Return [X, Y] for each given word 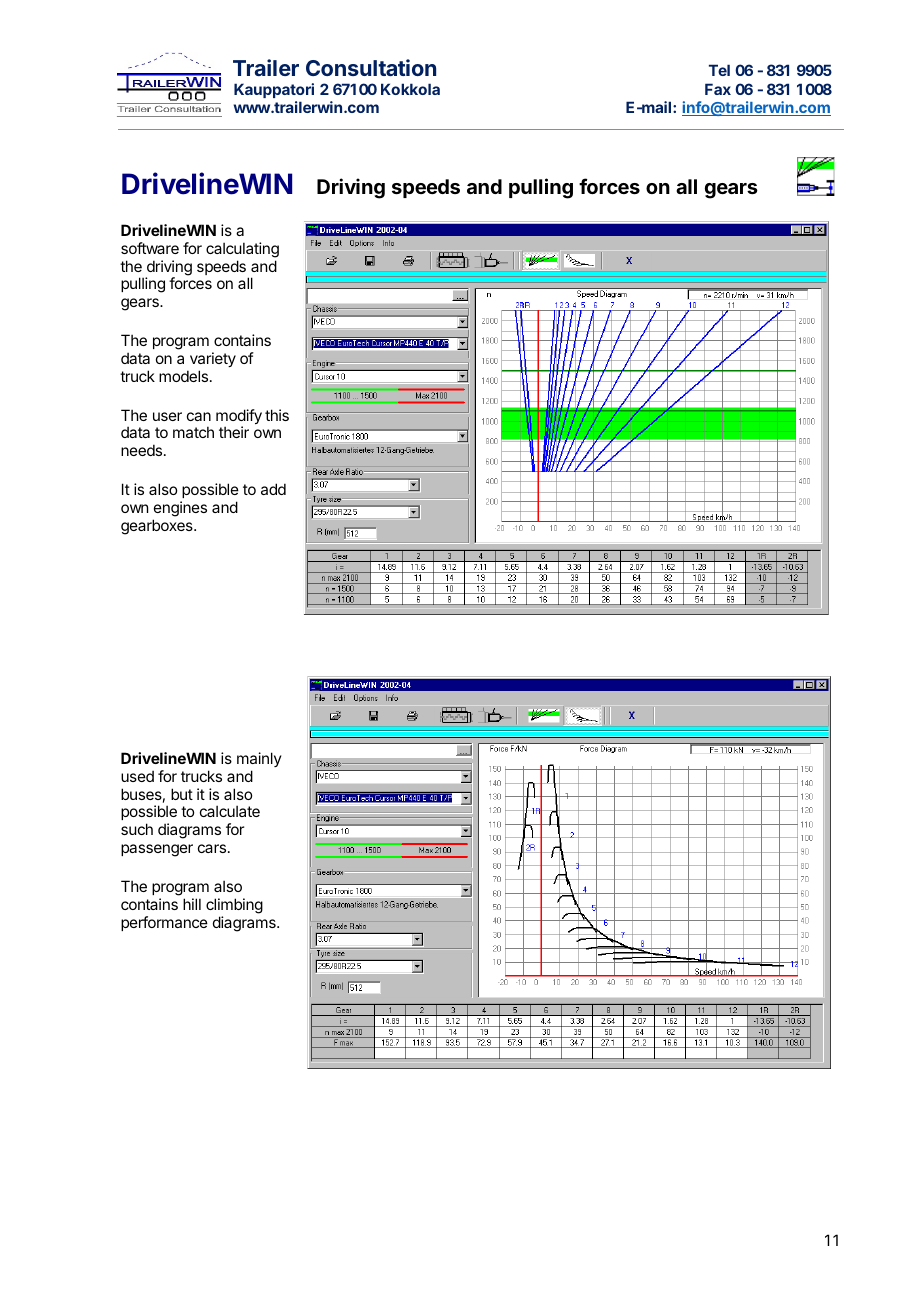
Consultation [371, 67]
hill [192, 904]
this [277, 415]
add [273, 489]
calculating [242, 250]
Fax [718, 89]
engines [180, 509]
